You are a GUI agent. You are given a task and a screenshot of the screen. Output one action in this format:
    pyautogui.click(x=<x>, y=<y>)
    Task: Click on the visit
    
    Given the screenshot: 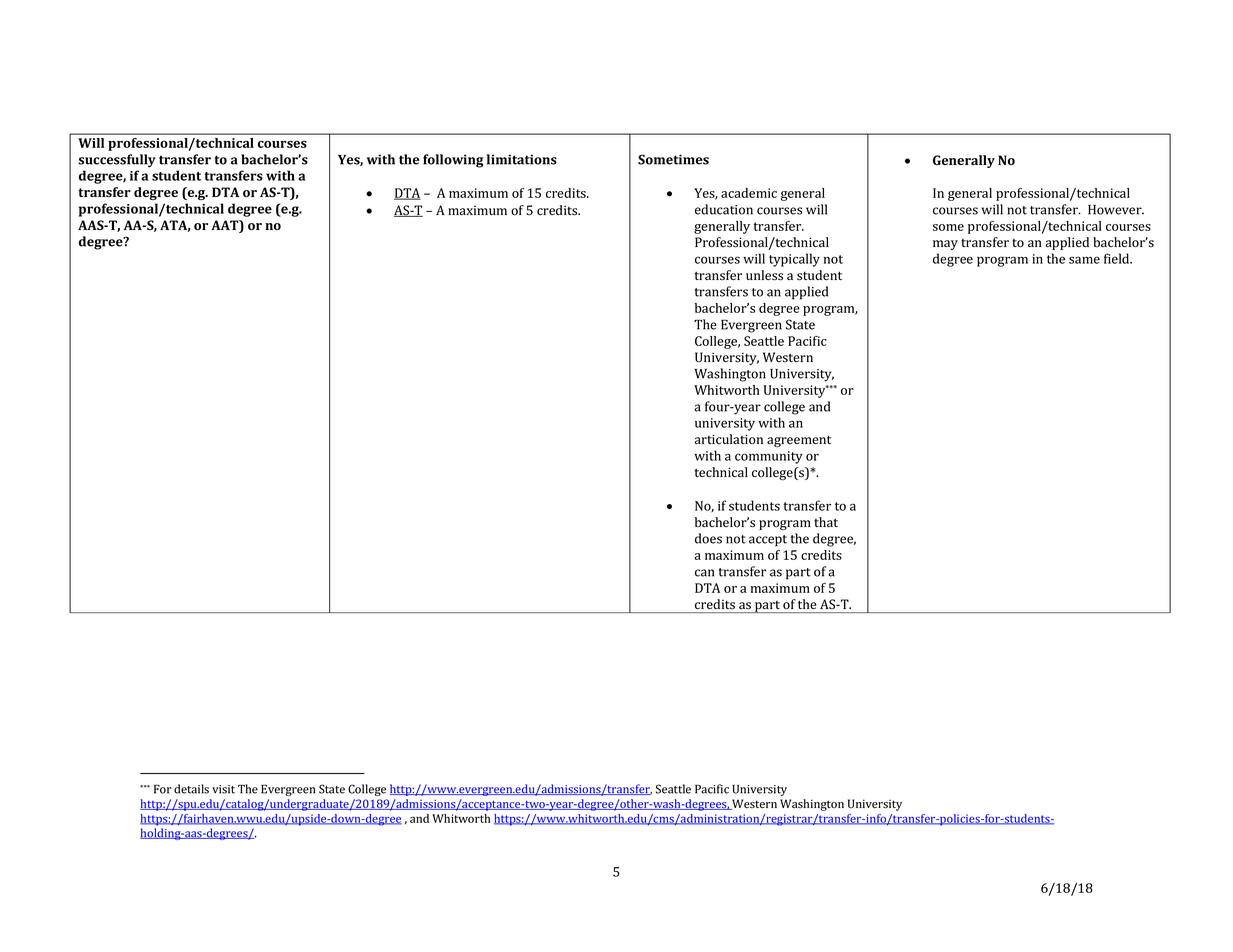 What is the action you would take?
    pyautogui.click(x=223, y=789)
